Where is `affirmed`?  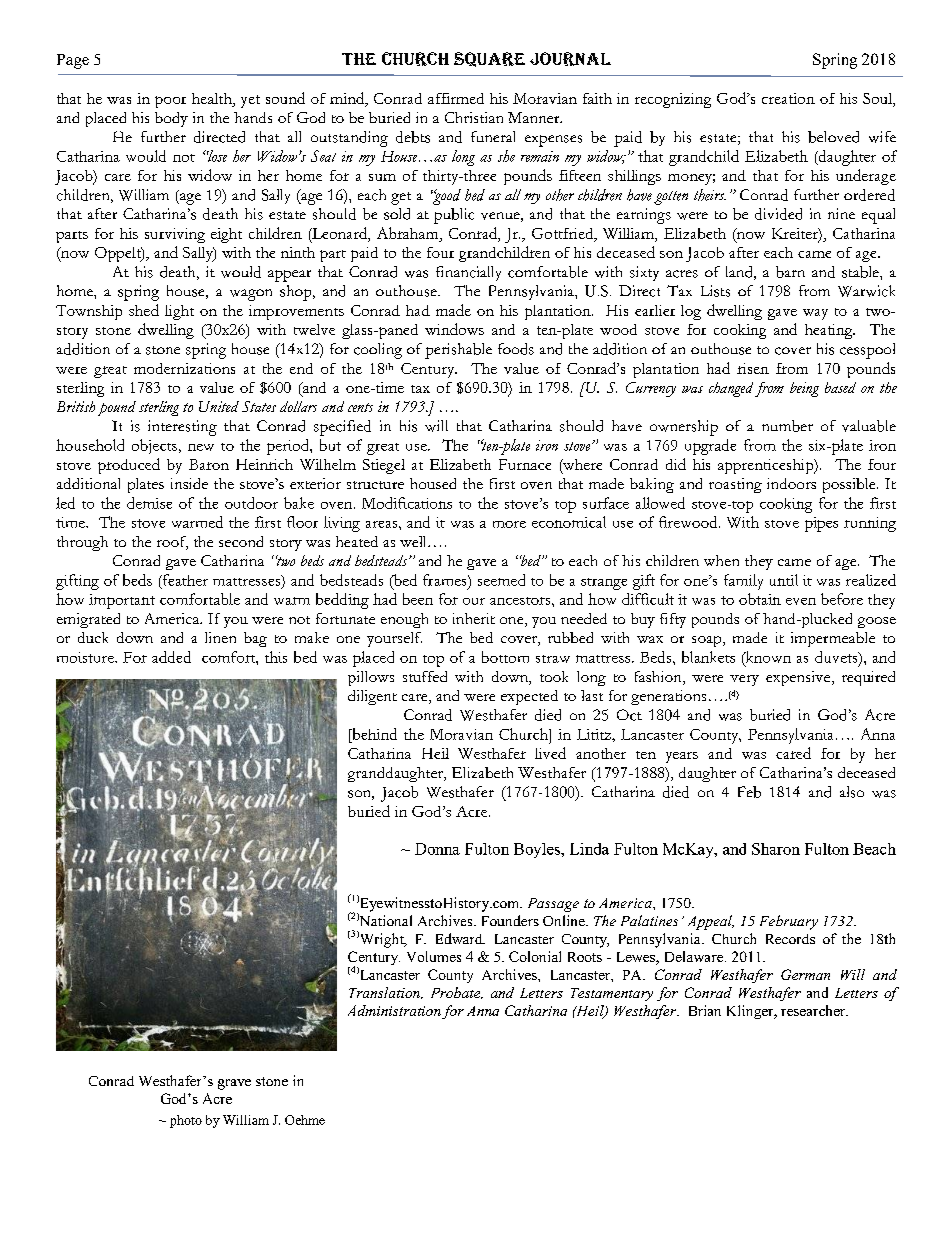 affirmed is located at coordinates (456, 98).
